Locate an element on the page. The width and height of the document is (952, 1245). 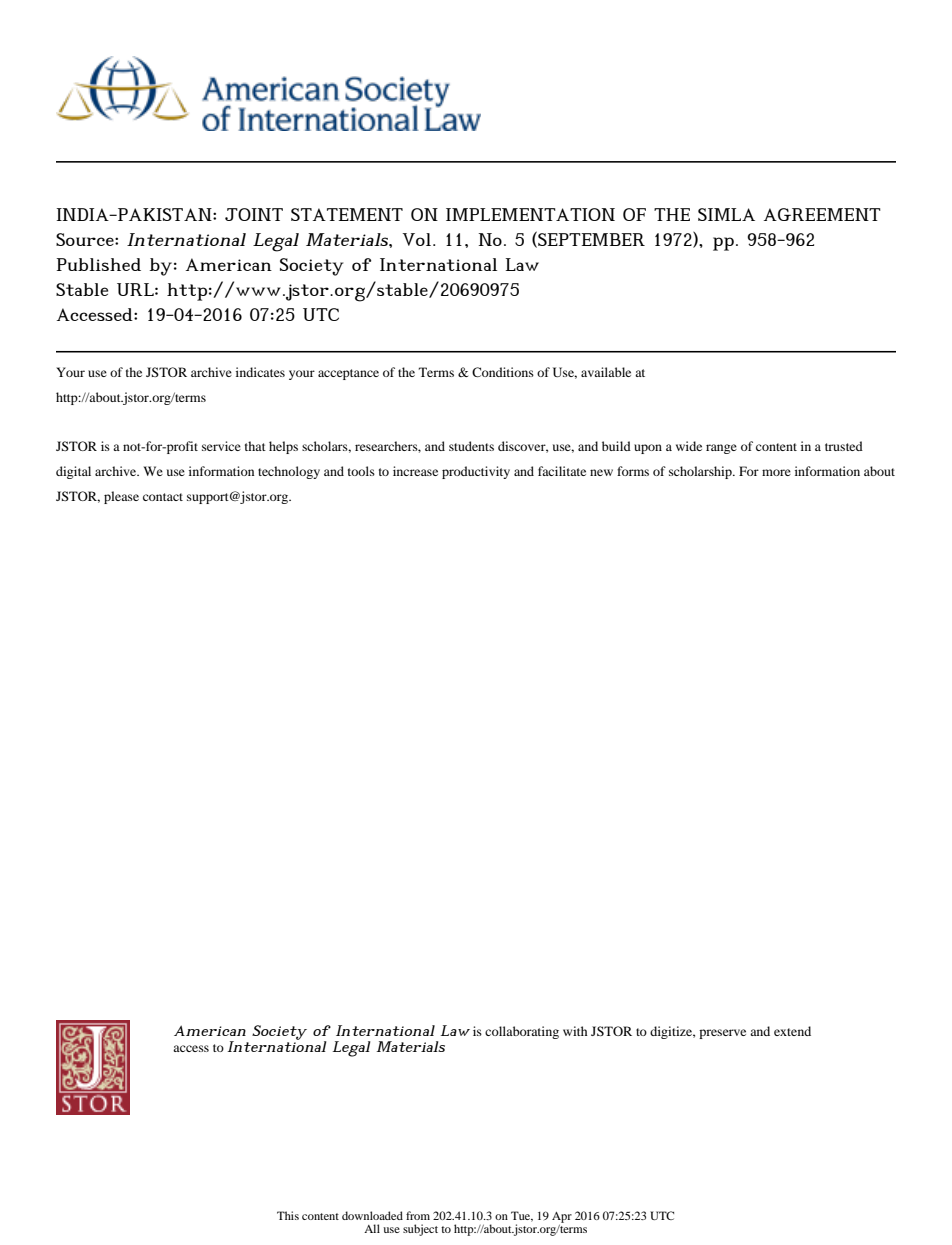
AGREEMENT is located at coordinates (822, 214).
